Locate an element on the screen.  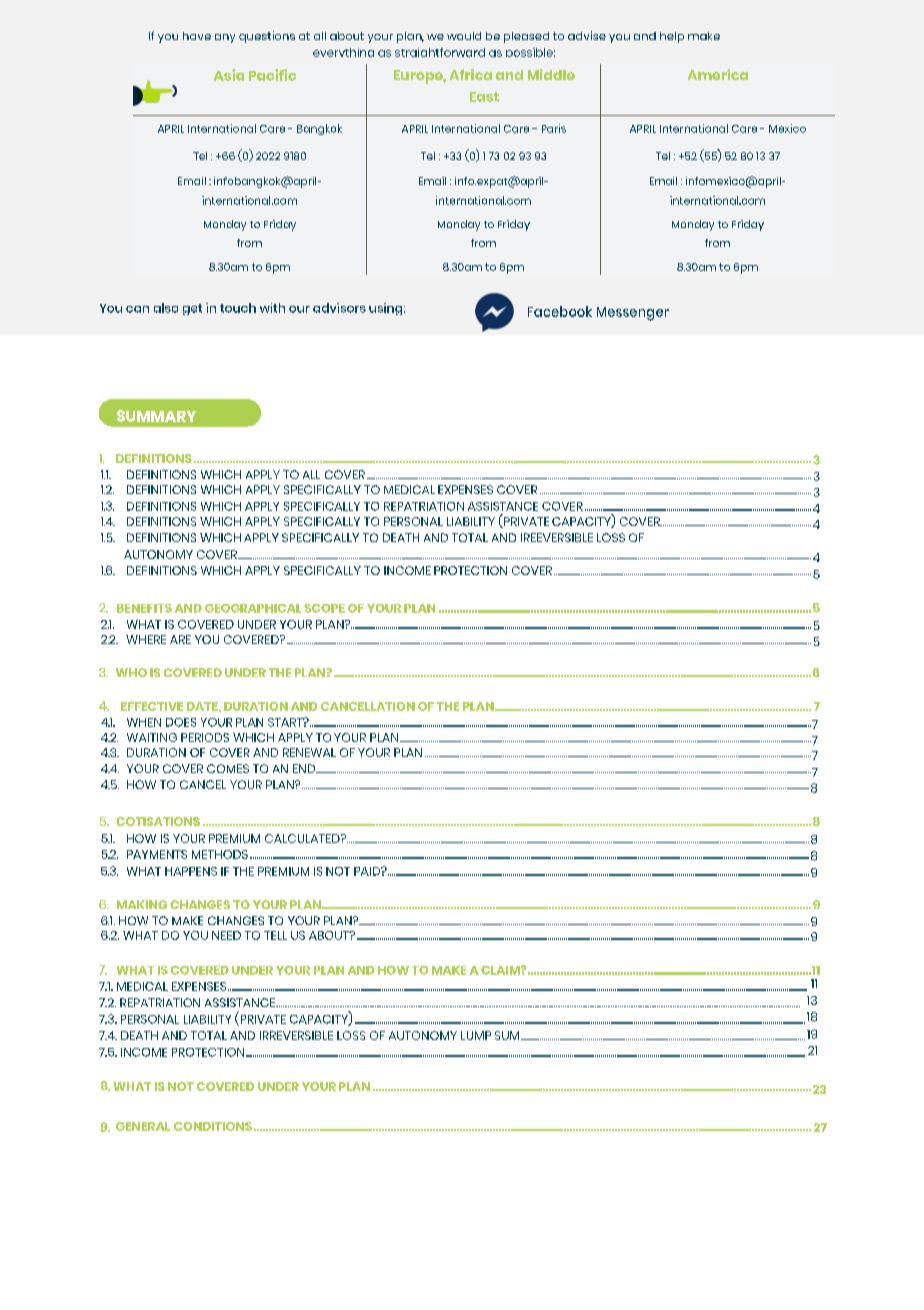
advisors is located at coordinates (339, 308).
